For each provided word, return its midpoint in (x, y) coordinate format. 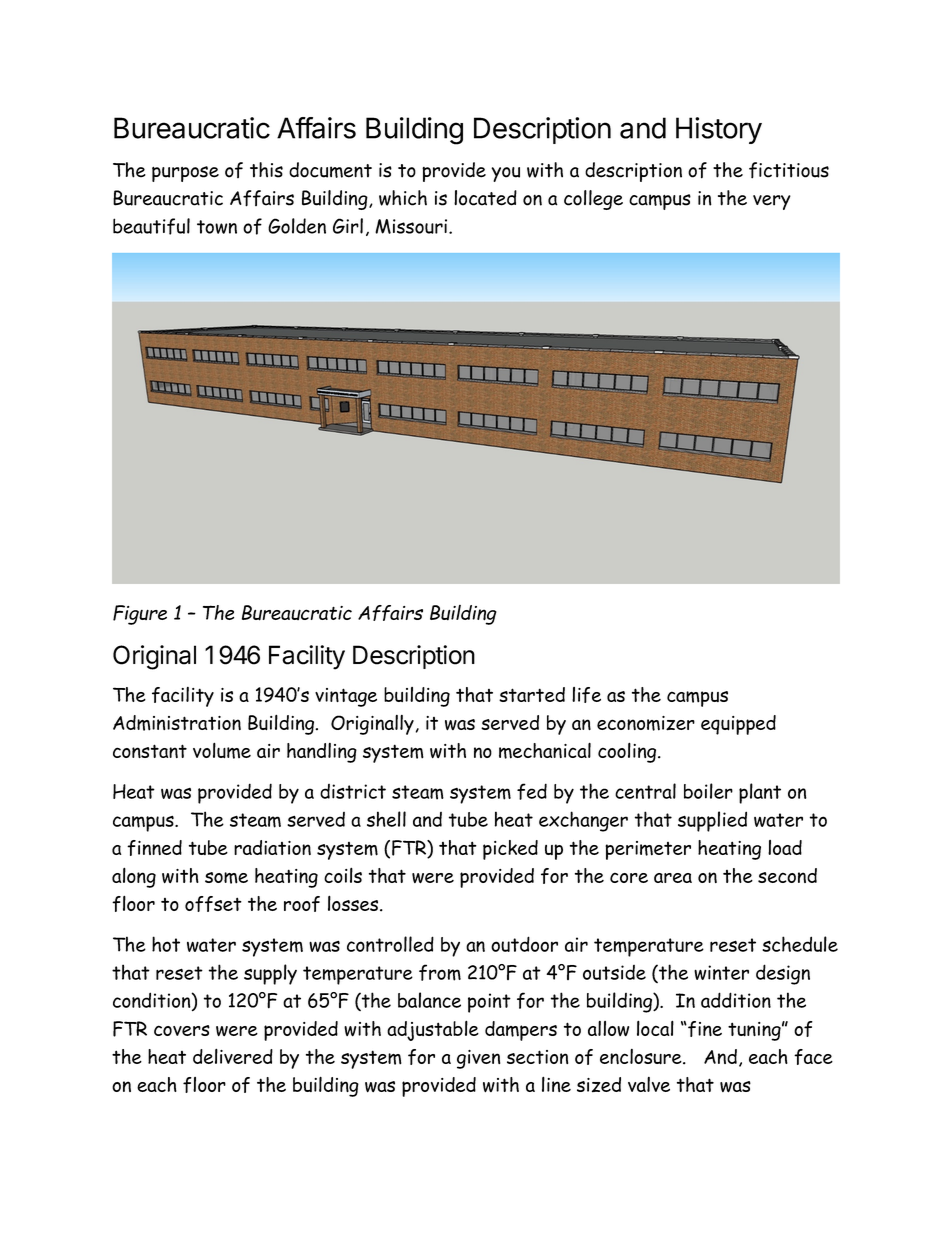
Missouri (412, 226)
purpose (185, 174)
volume (222, 750)
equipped (738, 725)
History (719, 130)
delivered (233, 1056)
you (505, 174)
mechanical (545, 750)
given (478, 1059)
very (772, 202)
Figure (140, 615)
